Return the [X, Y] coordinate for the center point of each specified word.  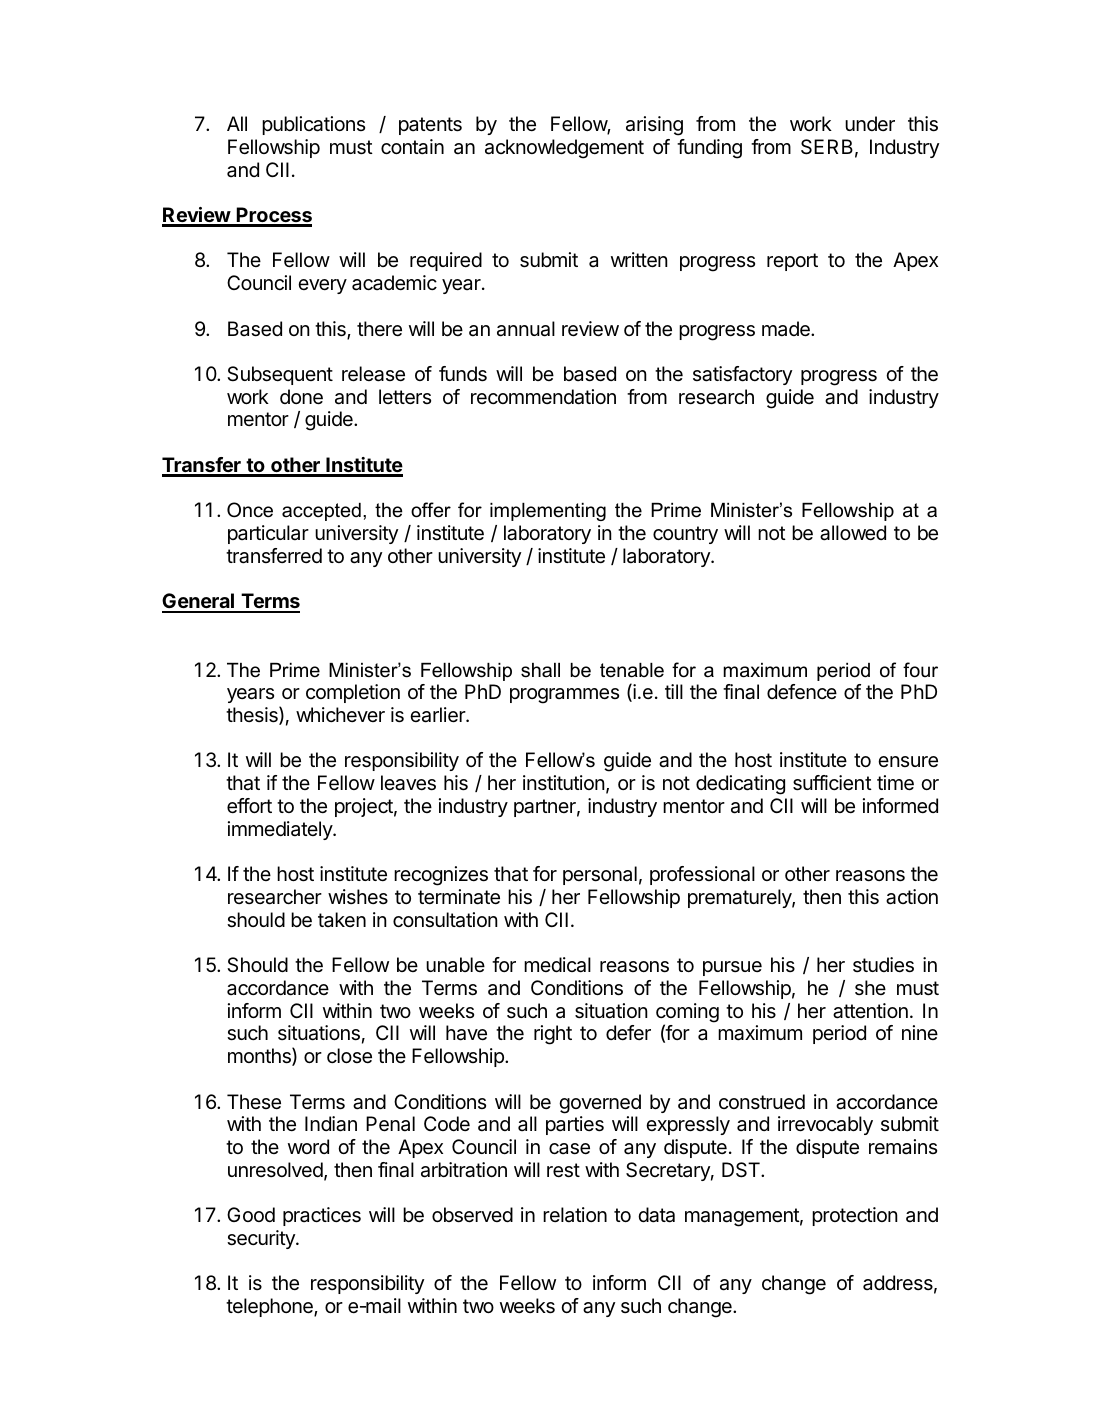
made [787, 329]
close [349, 1056]
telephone [270, 1307]
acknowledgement [564, 149]
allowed [853, 533]
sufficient [832, 783]
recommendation [543, 397]
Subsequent [280, 375]
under [870, 123]
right [553, 1035]
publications [313, 125]
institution [564, 782]
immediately [281, 830]
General [199, 602]
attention [870, 1011]
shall [540, 670]
